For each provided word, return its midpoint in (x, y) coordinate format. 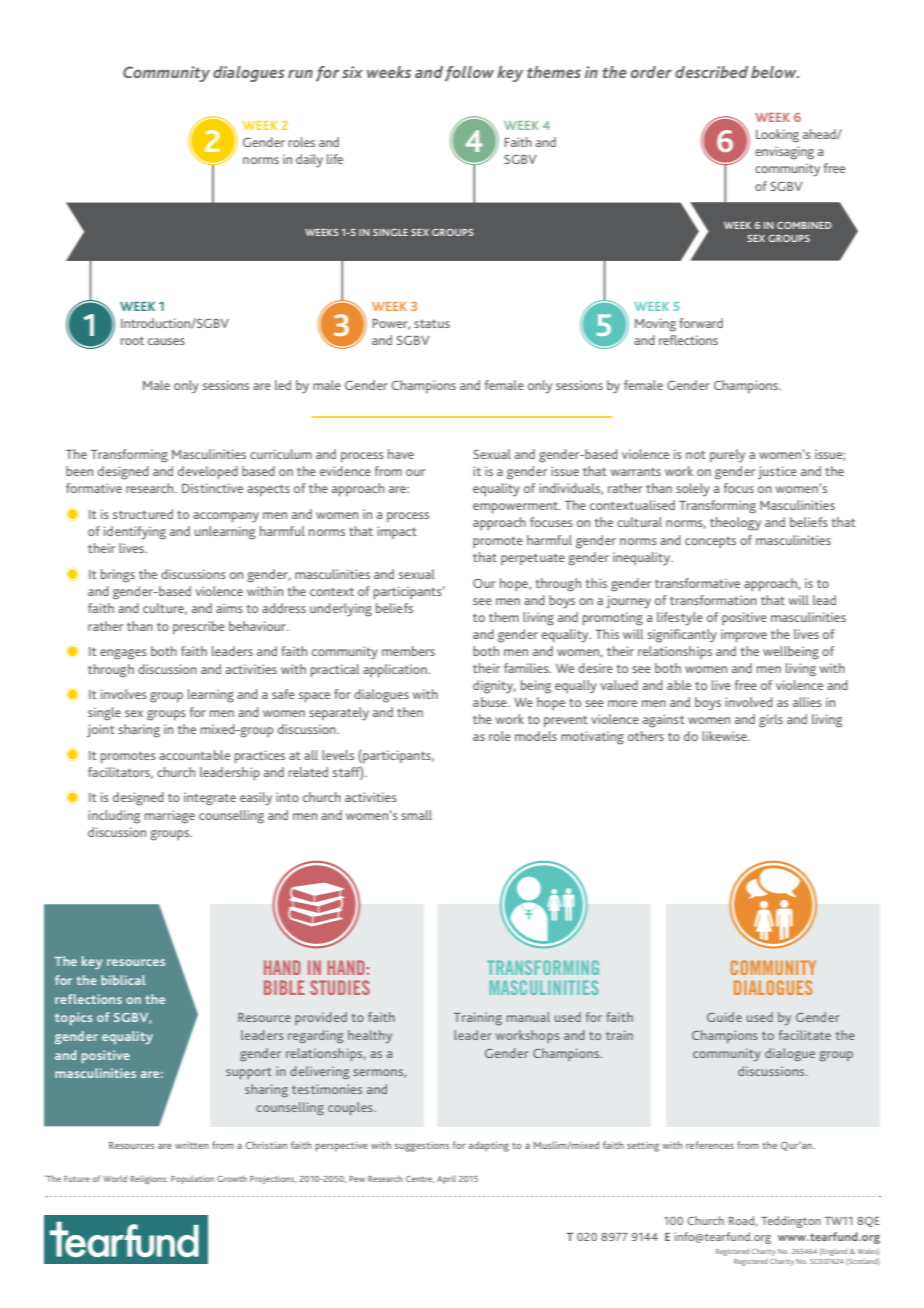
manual (528, 1017)
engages (123, 654)
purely (727, 456)
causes (166, 341)
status (432, 324)
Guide (724, 1017)
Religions (149, 1179)
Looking (777, 136)
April (446, 1179)
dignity (494, 687)
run (300, 74)
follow (469, 74)
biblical (123, 980)
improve (744, 636)
